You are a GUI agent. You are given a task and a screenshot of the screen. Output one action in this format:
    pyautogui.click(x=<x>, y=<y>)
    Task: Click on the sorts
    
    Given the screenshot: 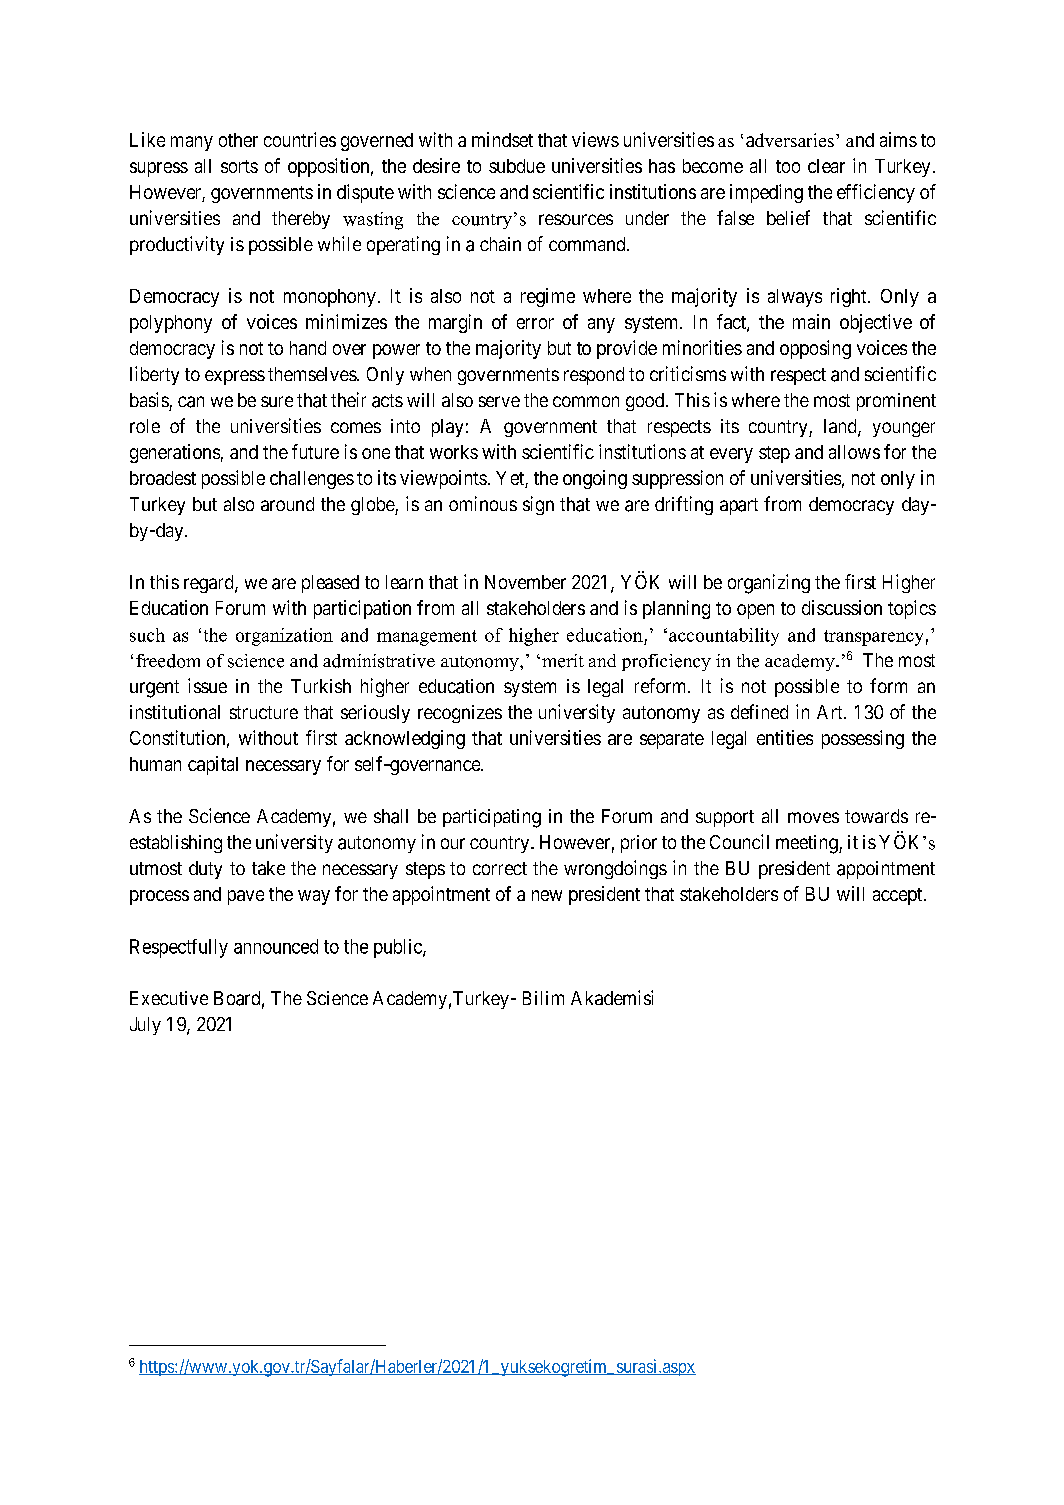 What is the action you would take?
    pyautogui.click(x=239, y=166)
